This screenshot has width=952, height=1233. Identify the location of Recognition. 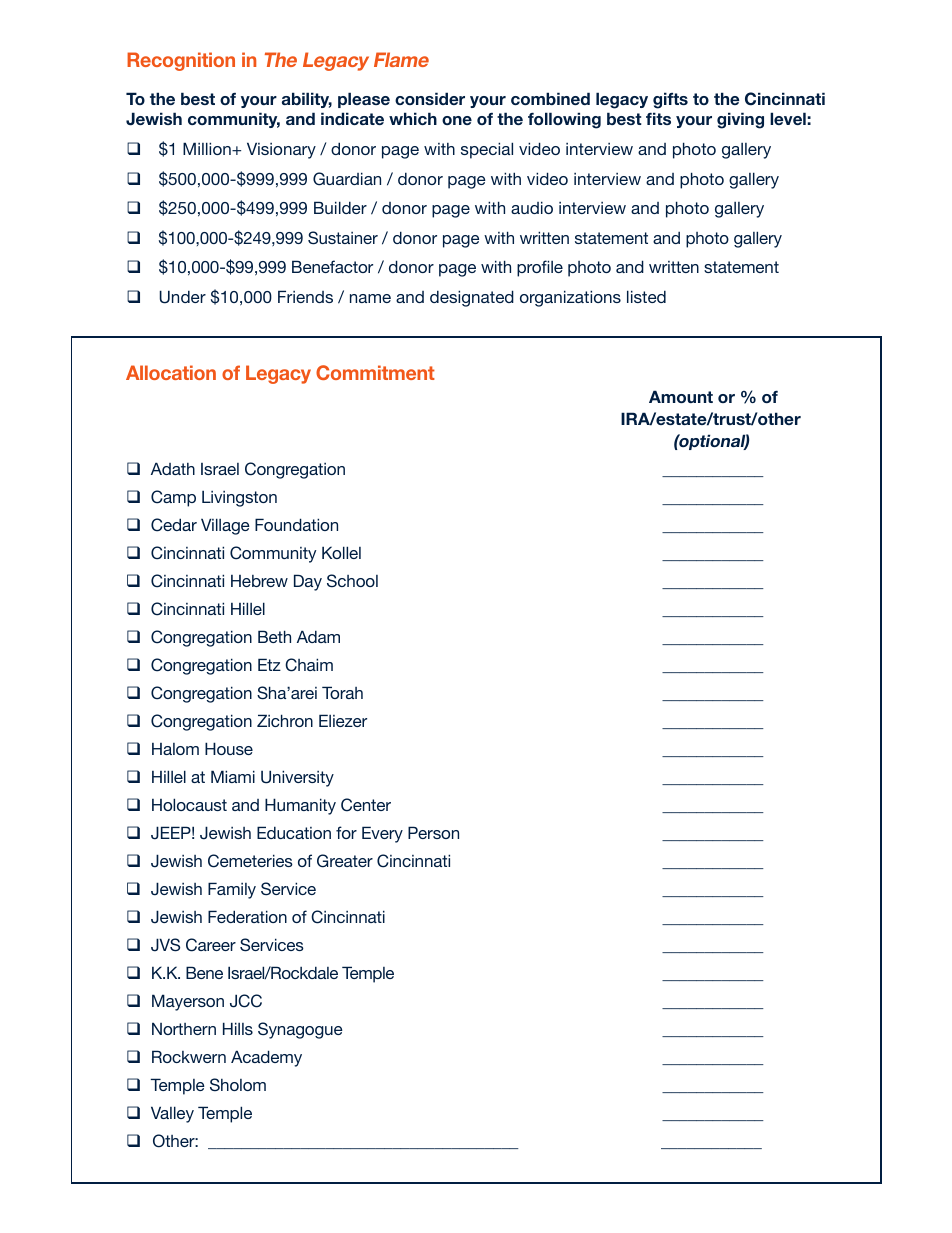
(181, 61).
